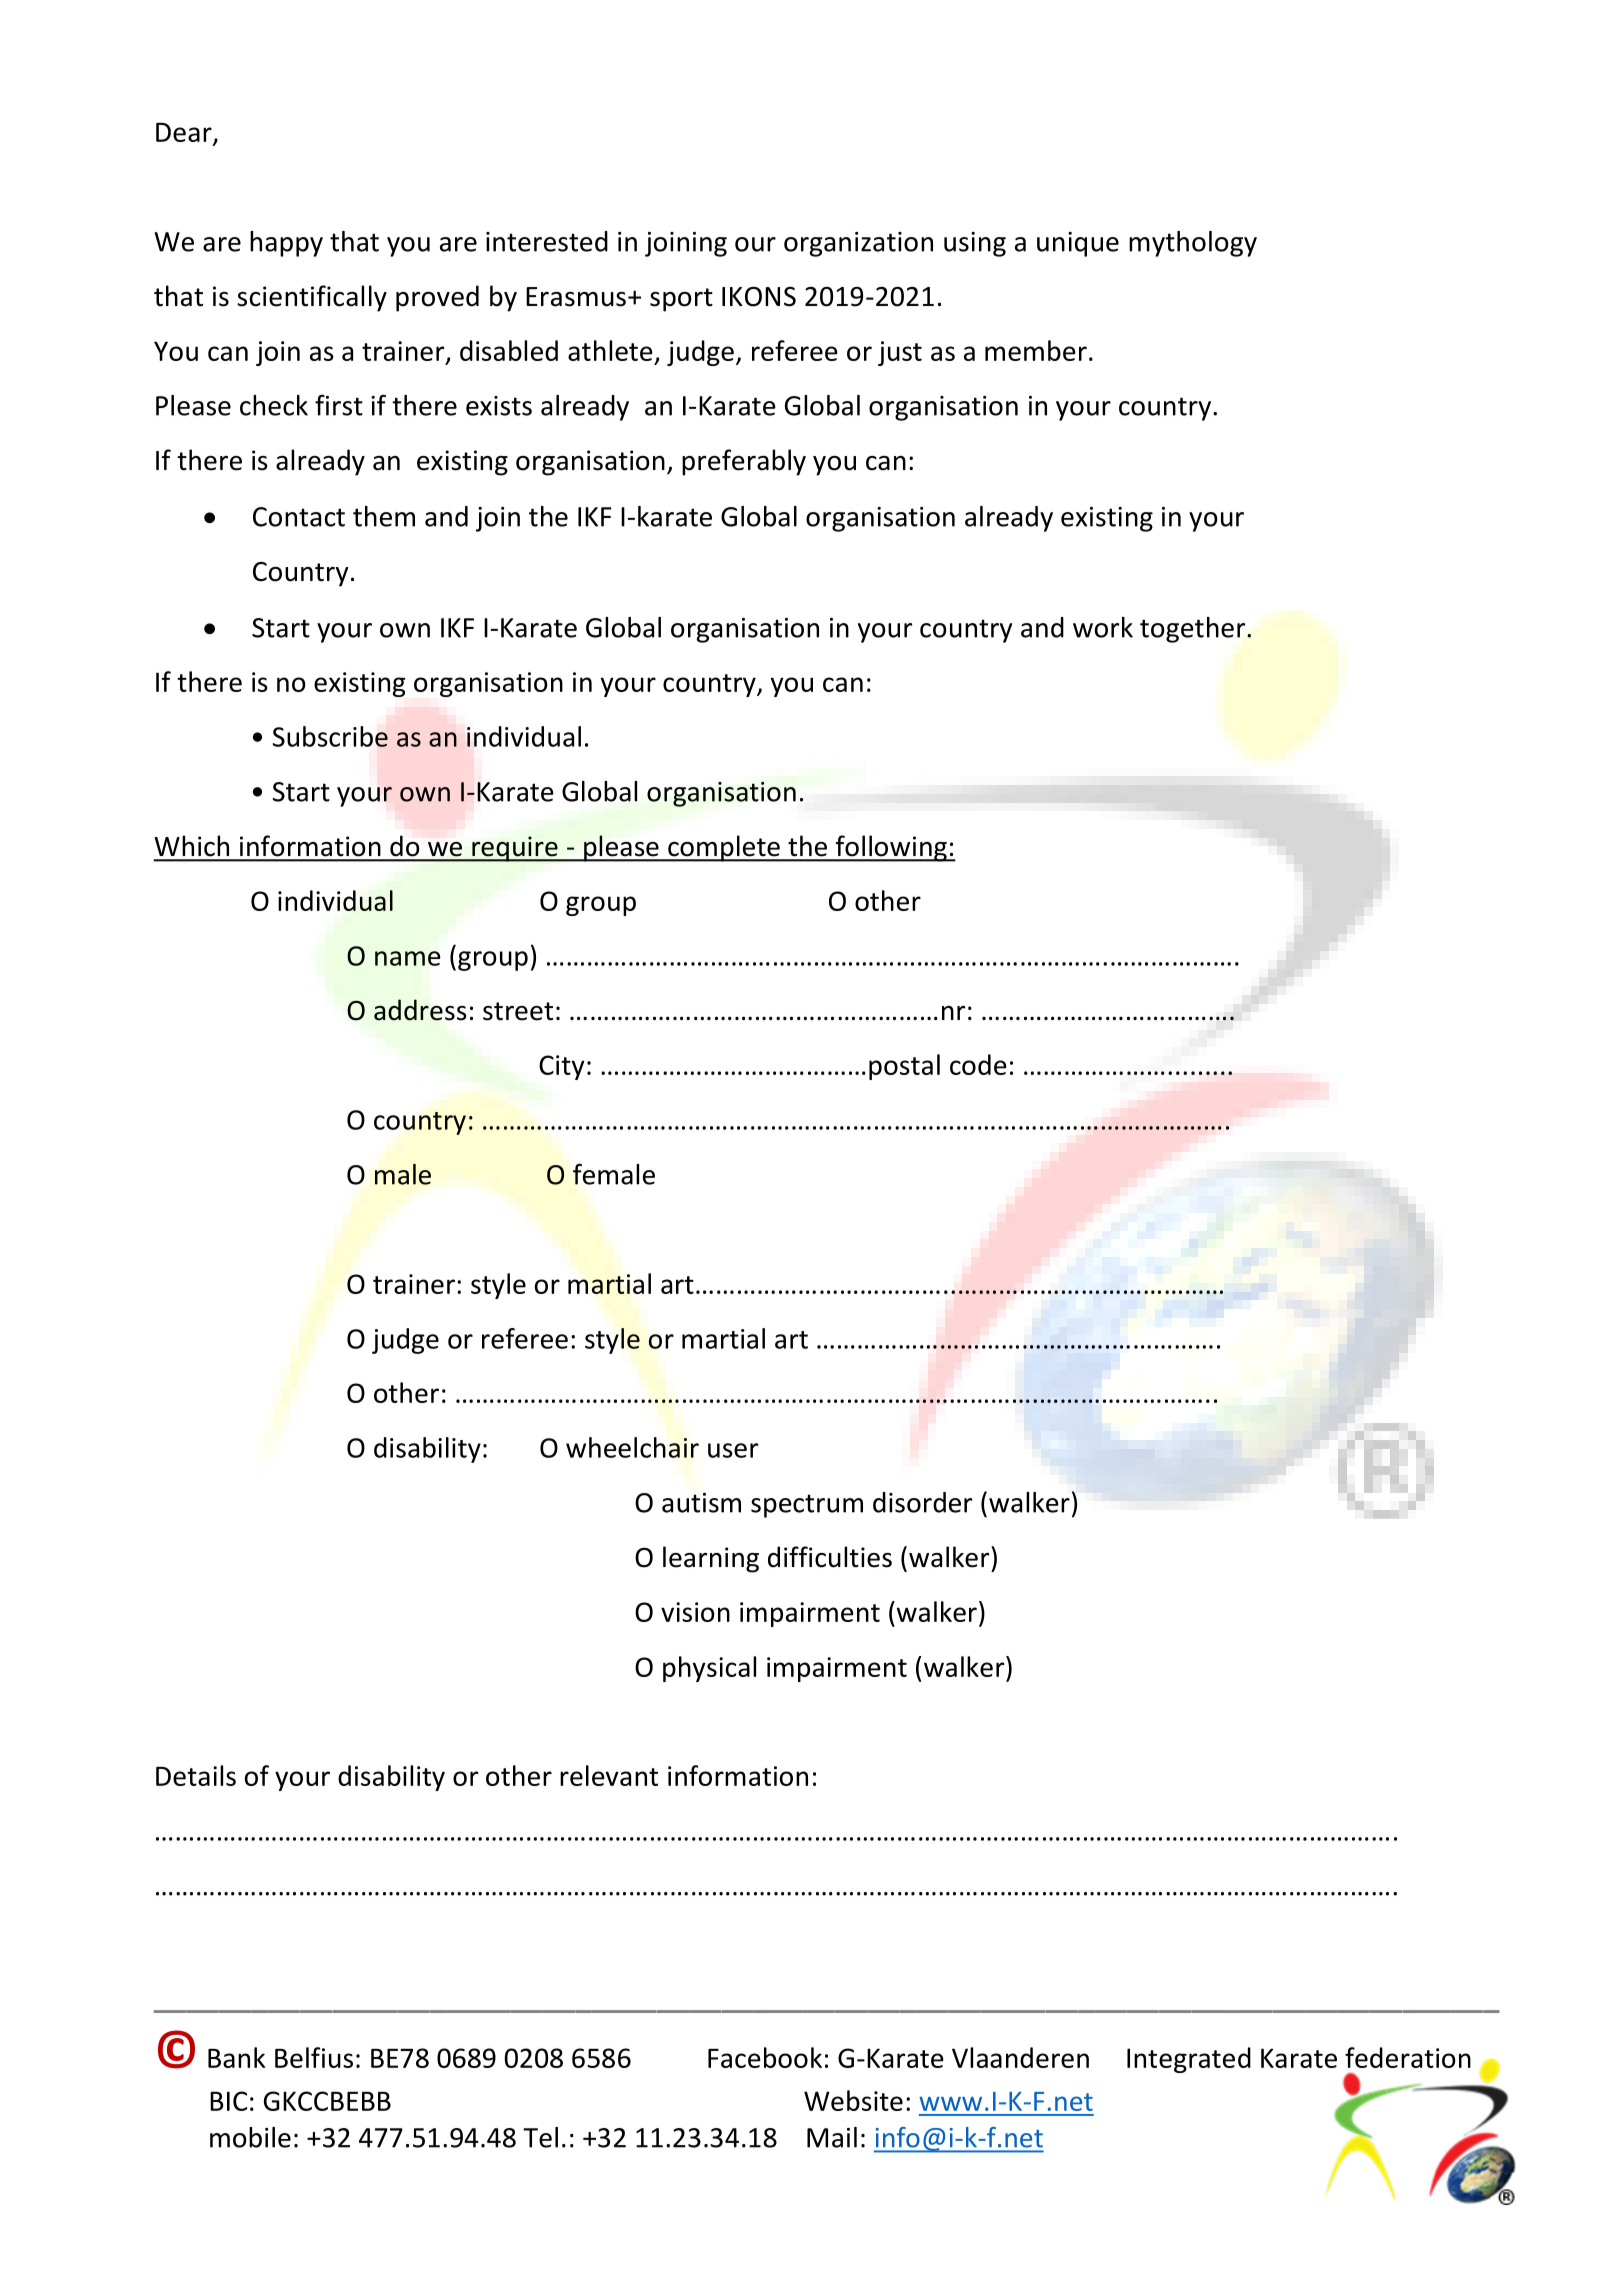 This screenshot has height=2286, width=1616. Describe the element at coordinates (733, 1450) in the screenshot. I see `user` at that location.
